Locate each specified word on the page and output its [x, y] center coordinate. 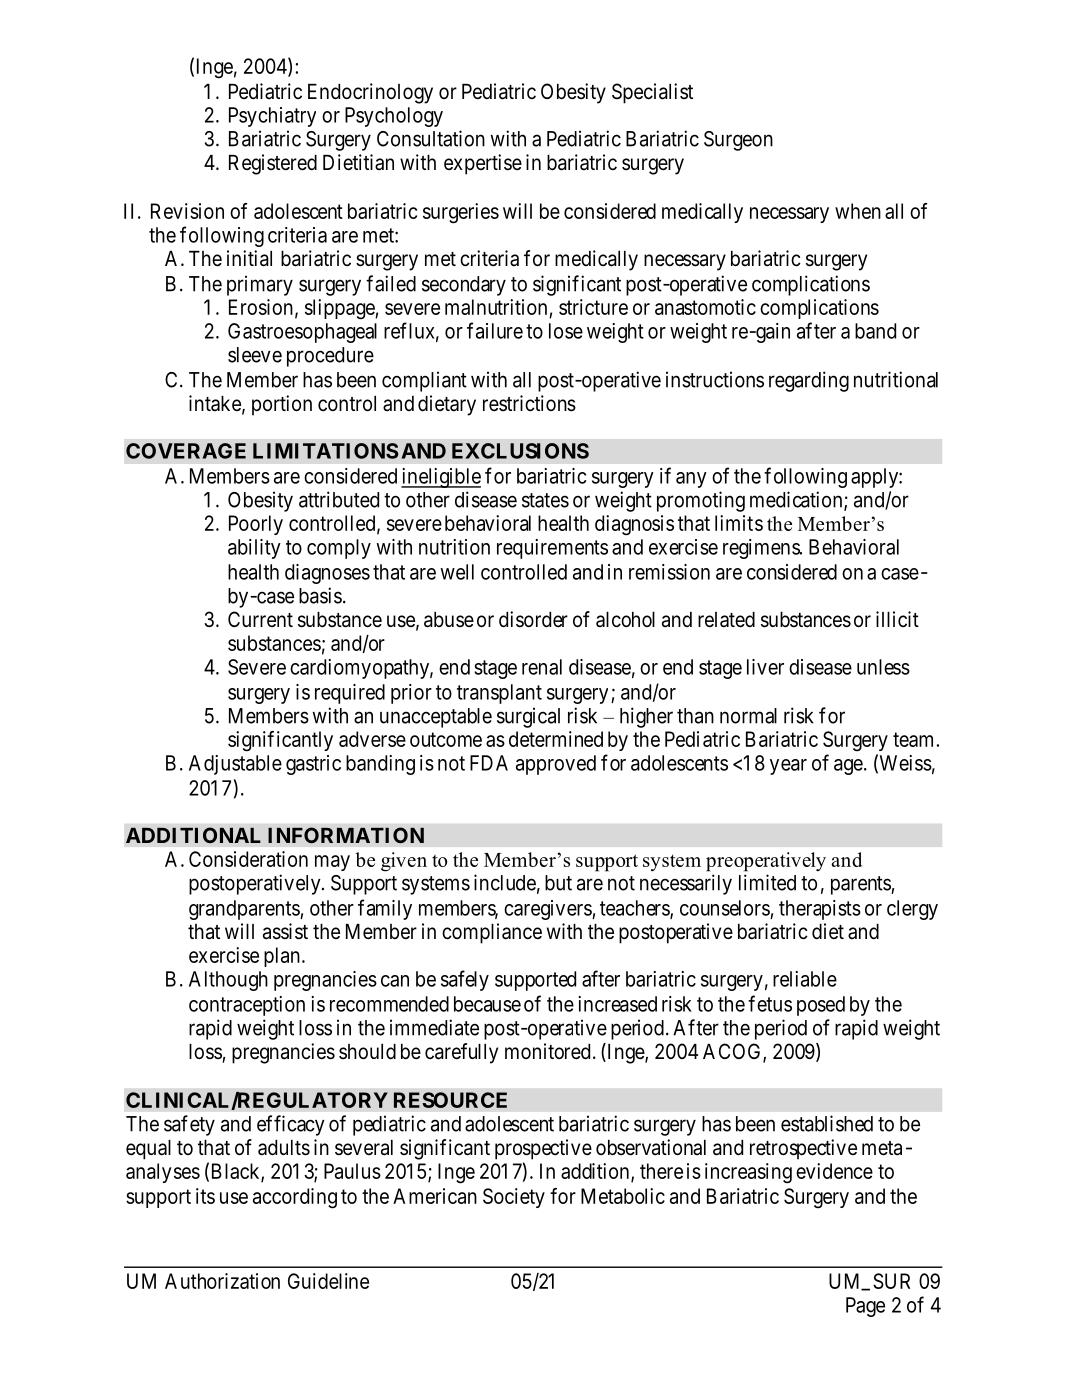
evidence [834, 1171]
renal [542, 667]
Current [260, 619]
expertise [483, 164]
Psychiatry [272, 117]
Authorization [222, 1281]
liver [765, 667]
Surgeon [738, 141]
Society [514, 1198]
